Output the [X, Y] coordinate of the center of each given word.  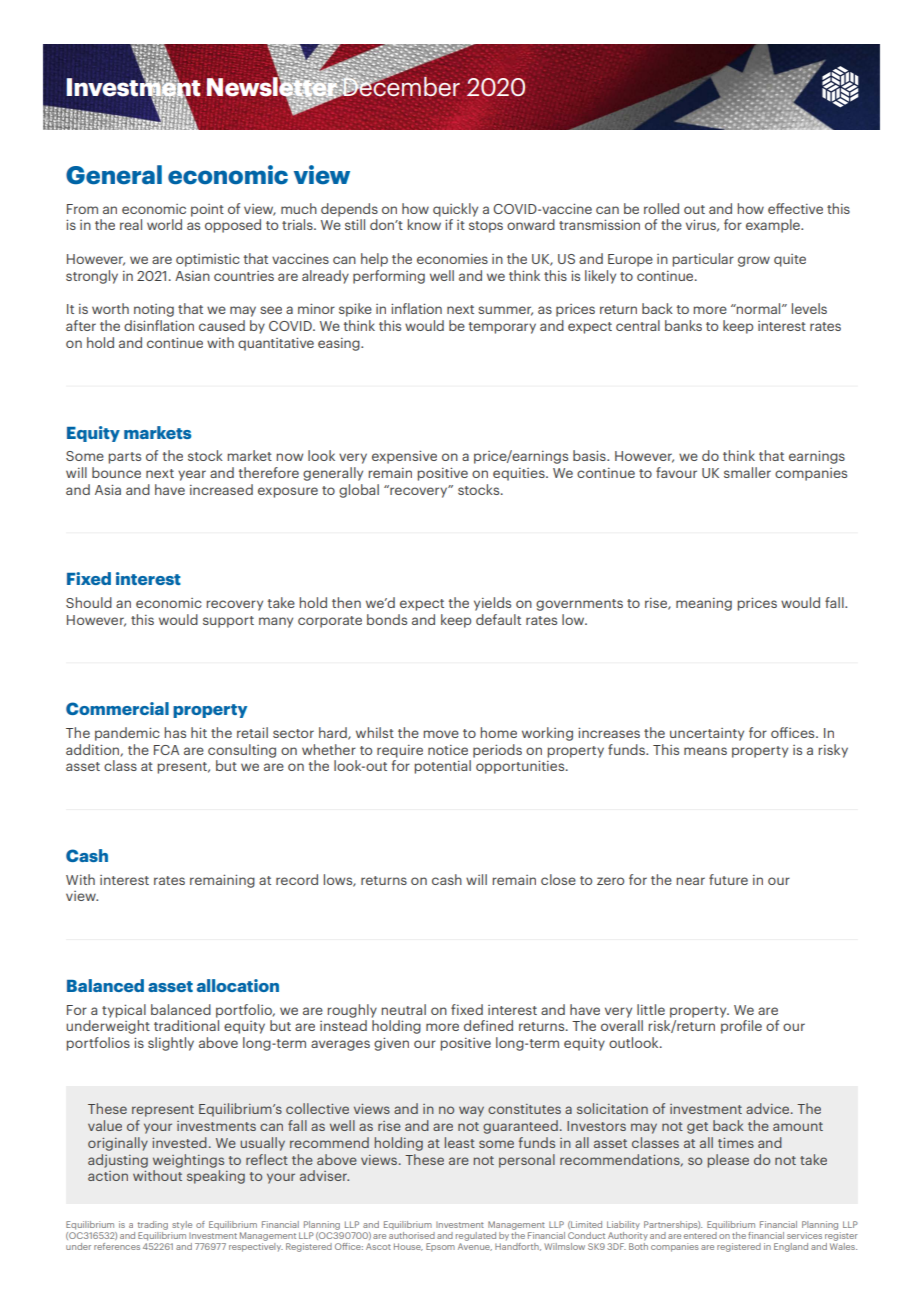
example [774, 226]
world [164, 224]
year [192, 475]
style [182, 1225]
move [441, 734]
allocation [238, 985]
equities [520, 474]
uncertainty [707, 734]
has [175, 732]
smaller [747, 472]
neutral [403, 1009]
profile [741, 1027]
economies [452, 259]
